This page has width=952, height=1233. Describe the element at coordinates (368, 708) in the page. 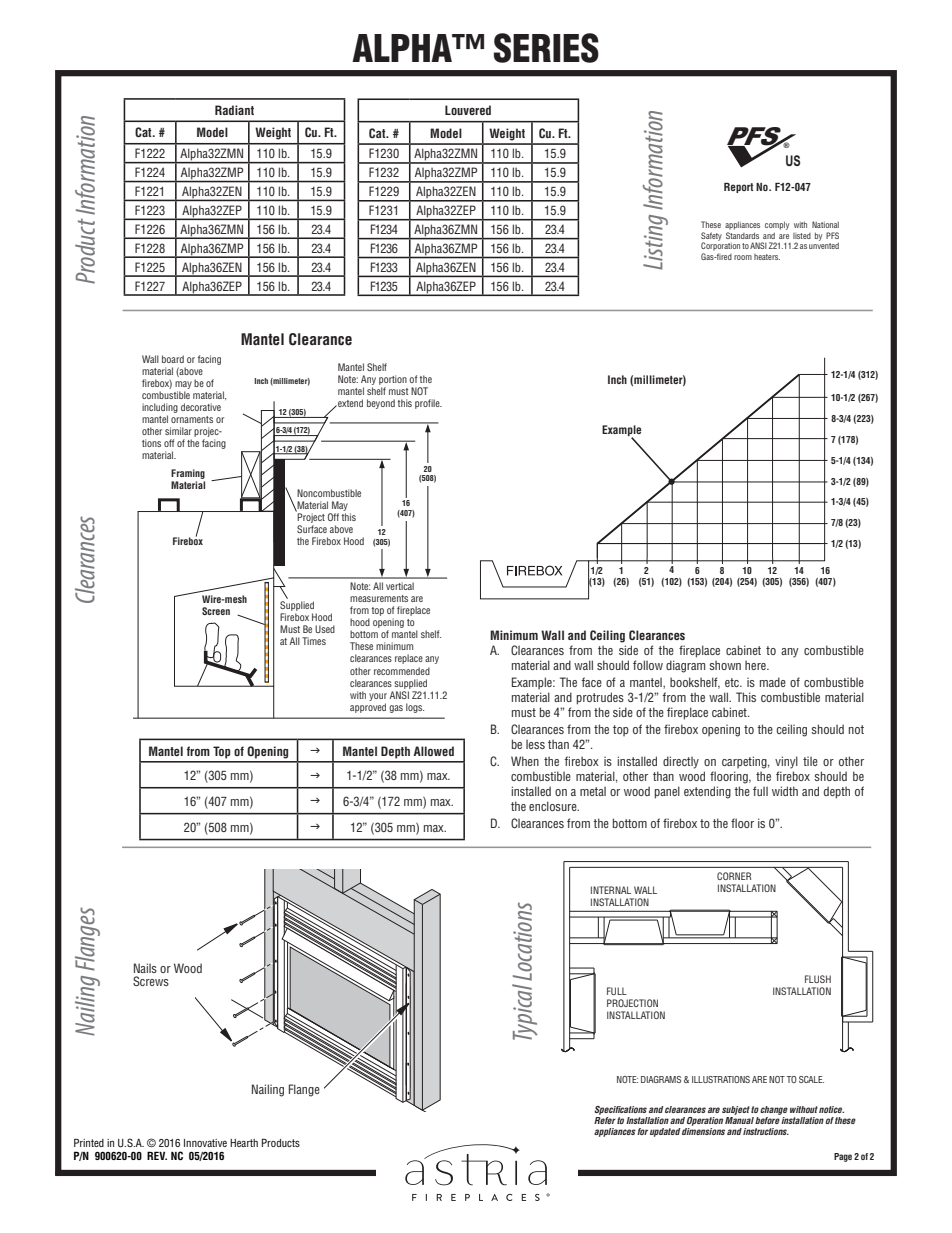

I see `approved` at that location.
